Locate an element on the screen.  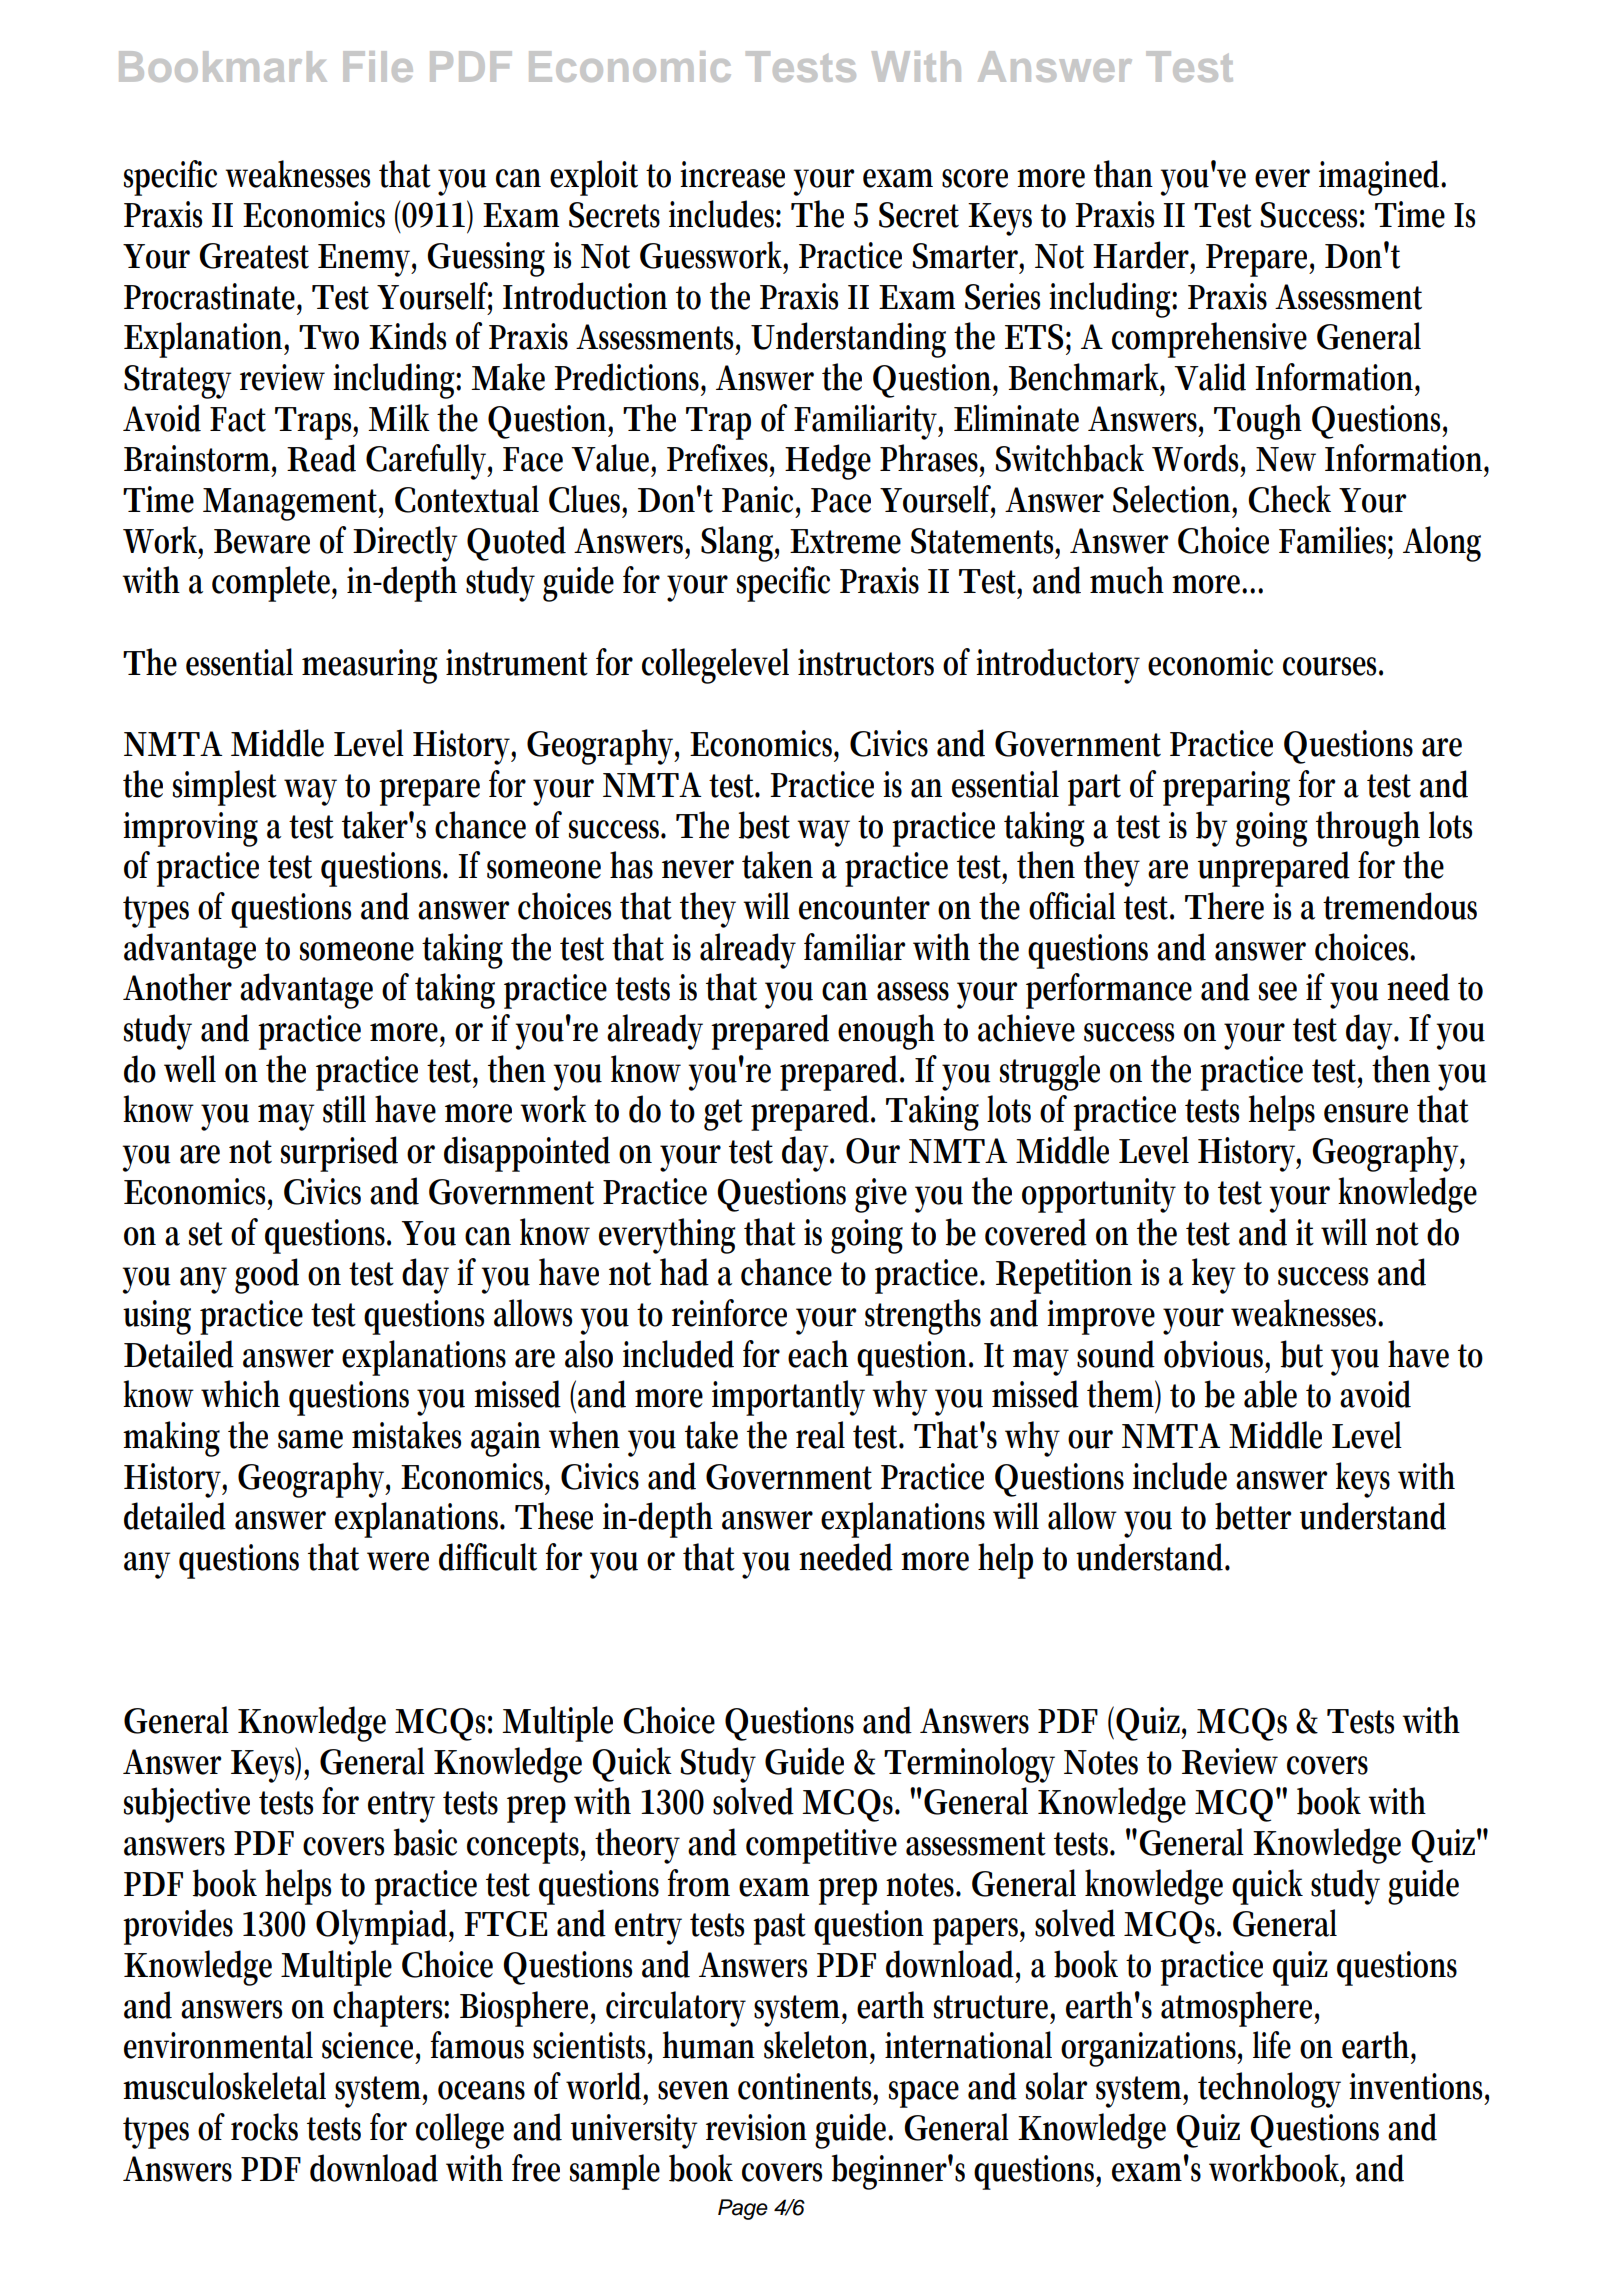
measuring is located at coordinates (370, 666).
